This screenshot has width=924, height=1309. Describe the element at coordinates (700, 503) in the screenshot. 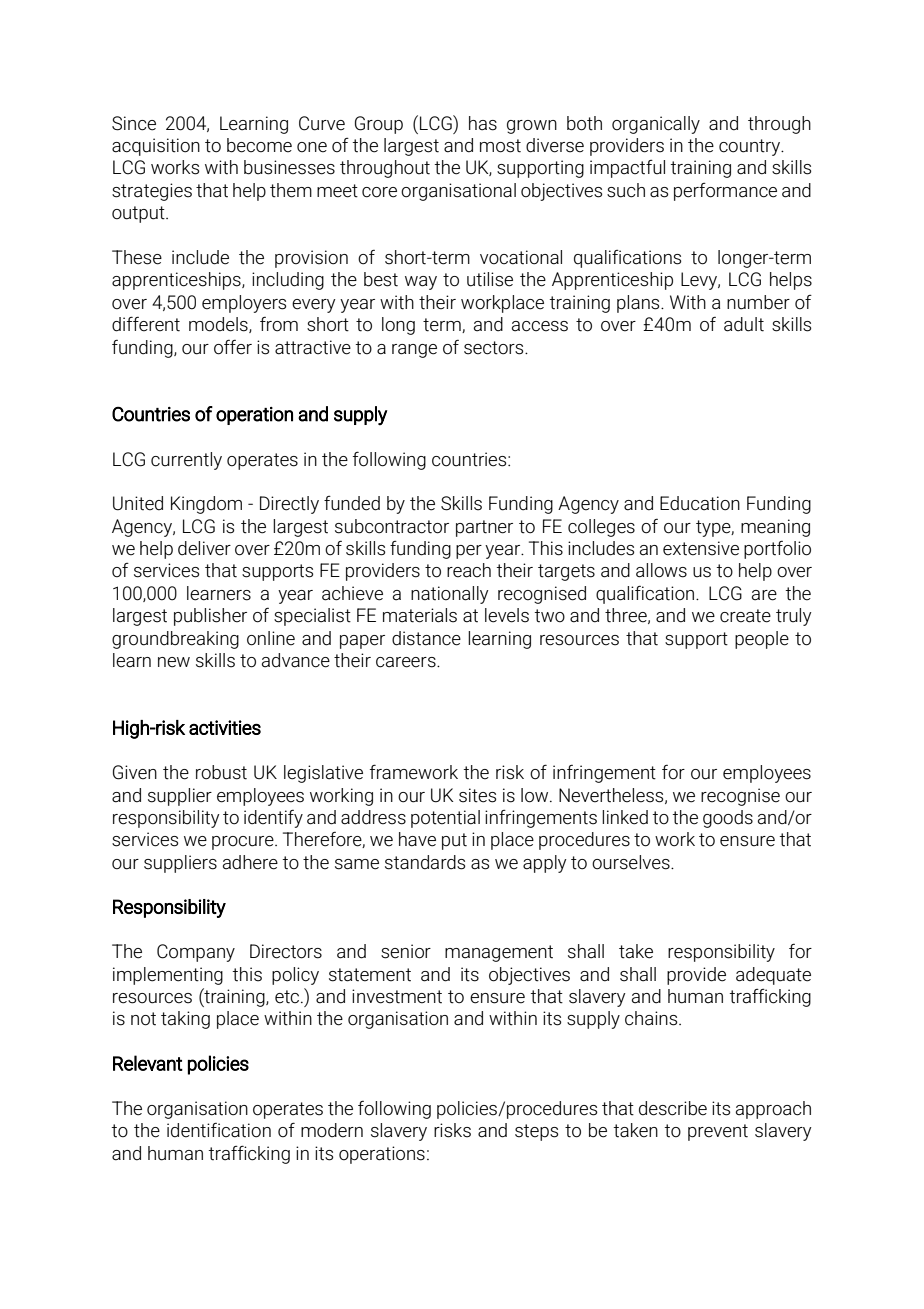

I see `Education` at that location.
